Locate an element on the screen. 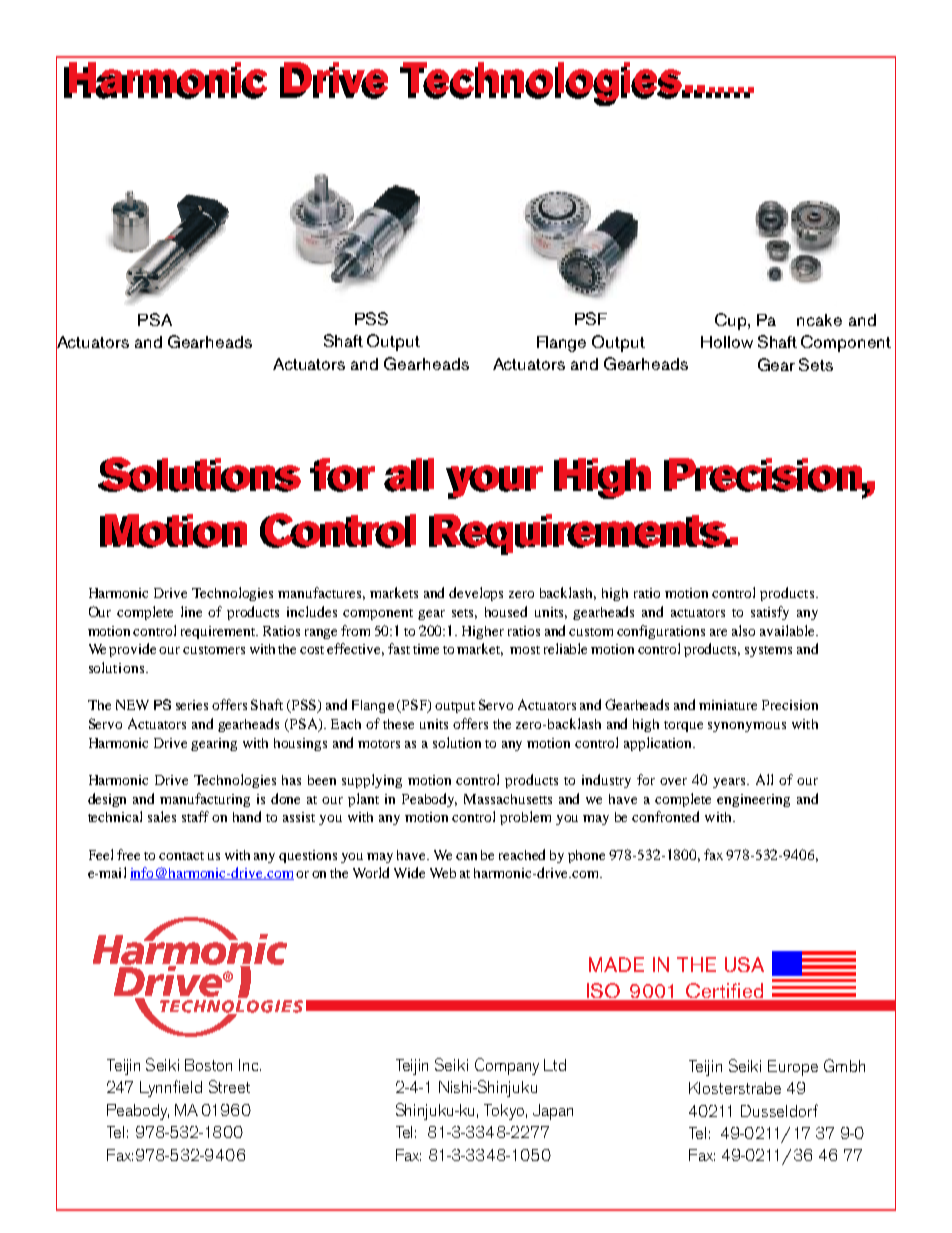 The width and height of the screenshot is (952, 1233). Hollow is located at coordinates (727, 342).
